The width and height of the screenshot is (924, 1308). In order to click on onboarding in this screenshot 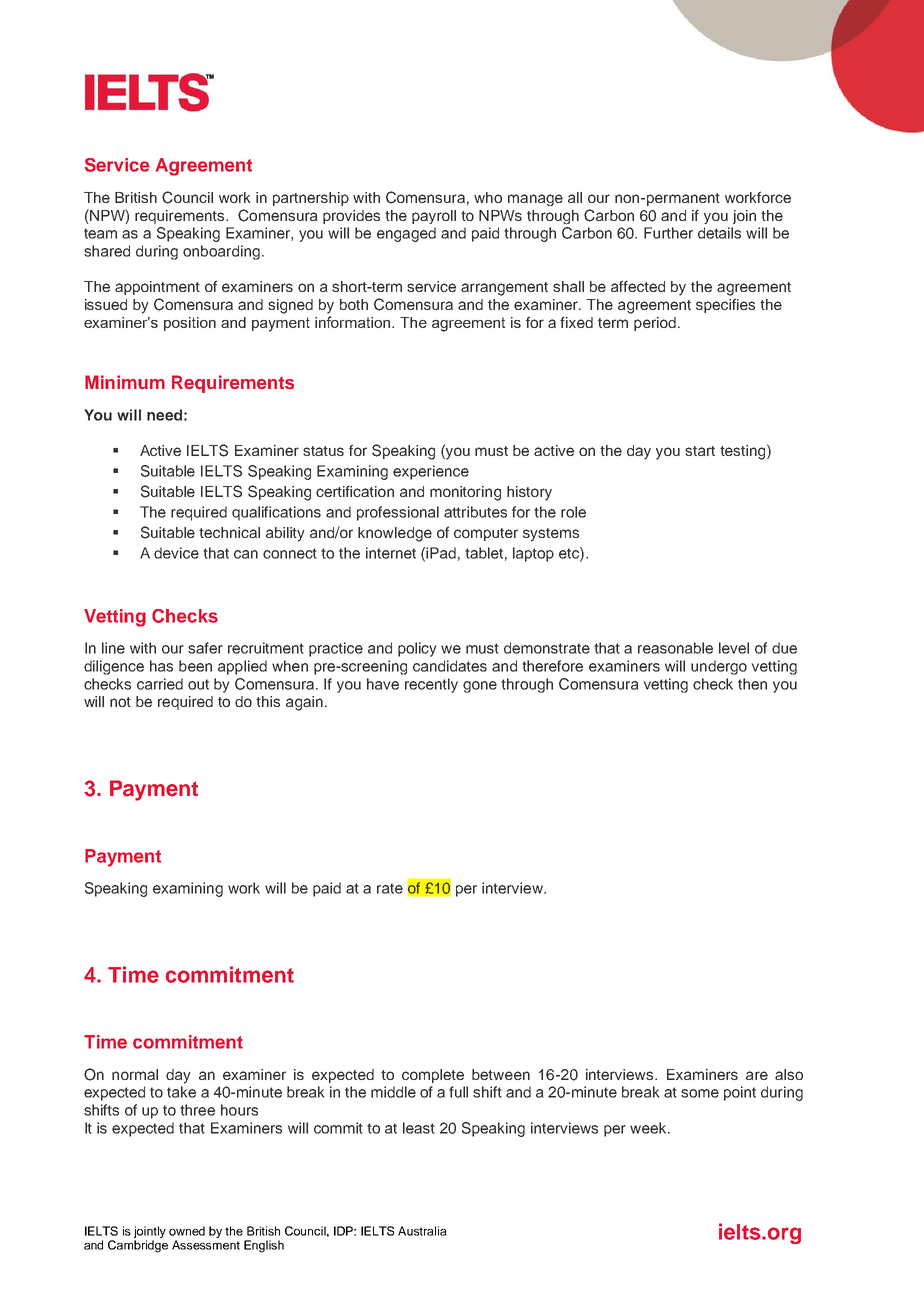, I will do `click(221, 252)`.
